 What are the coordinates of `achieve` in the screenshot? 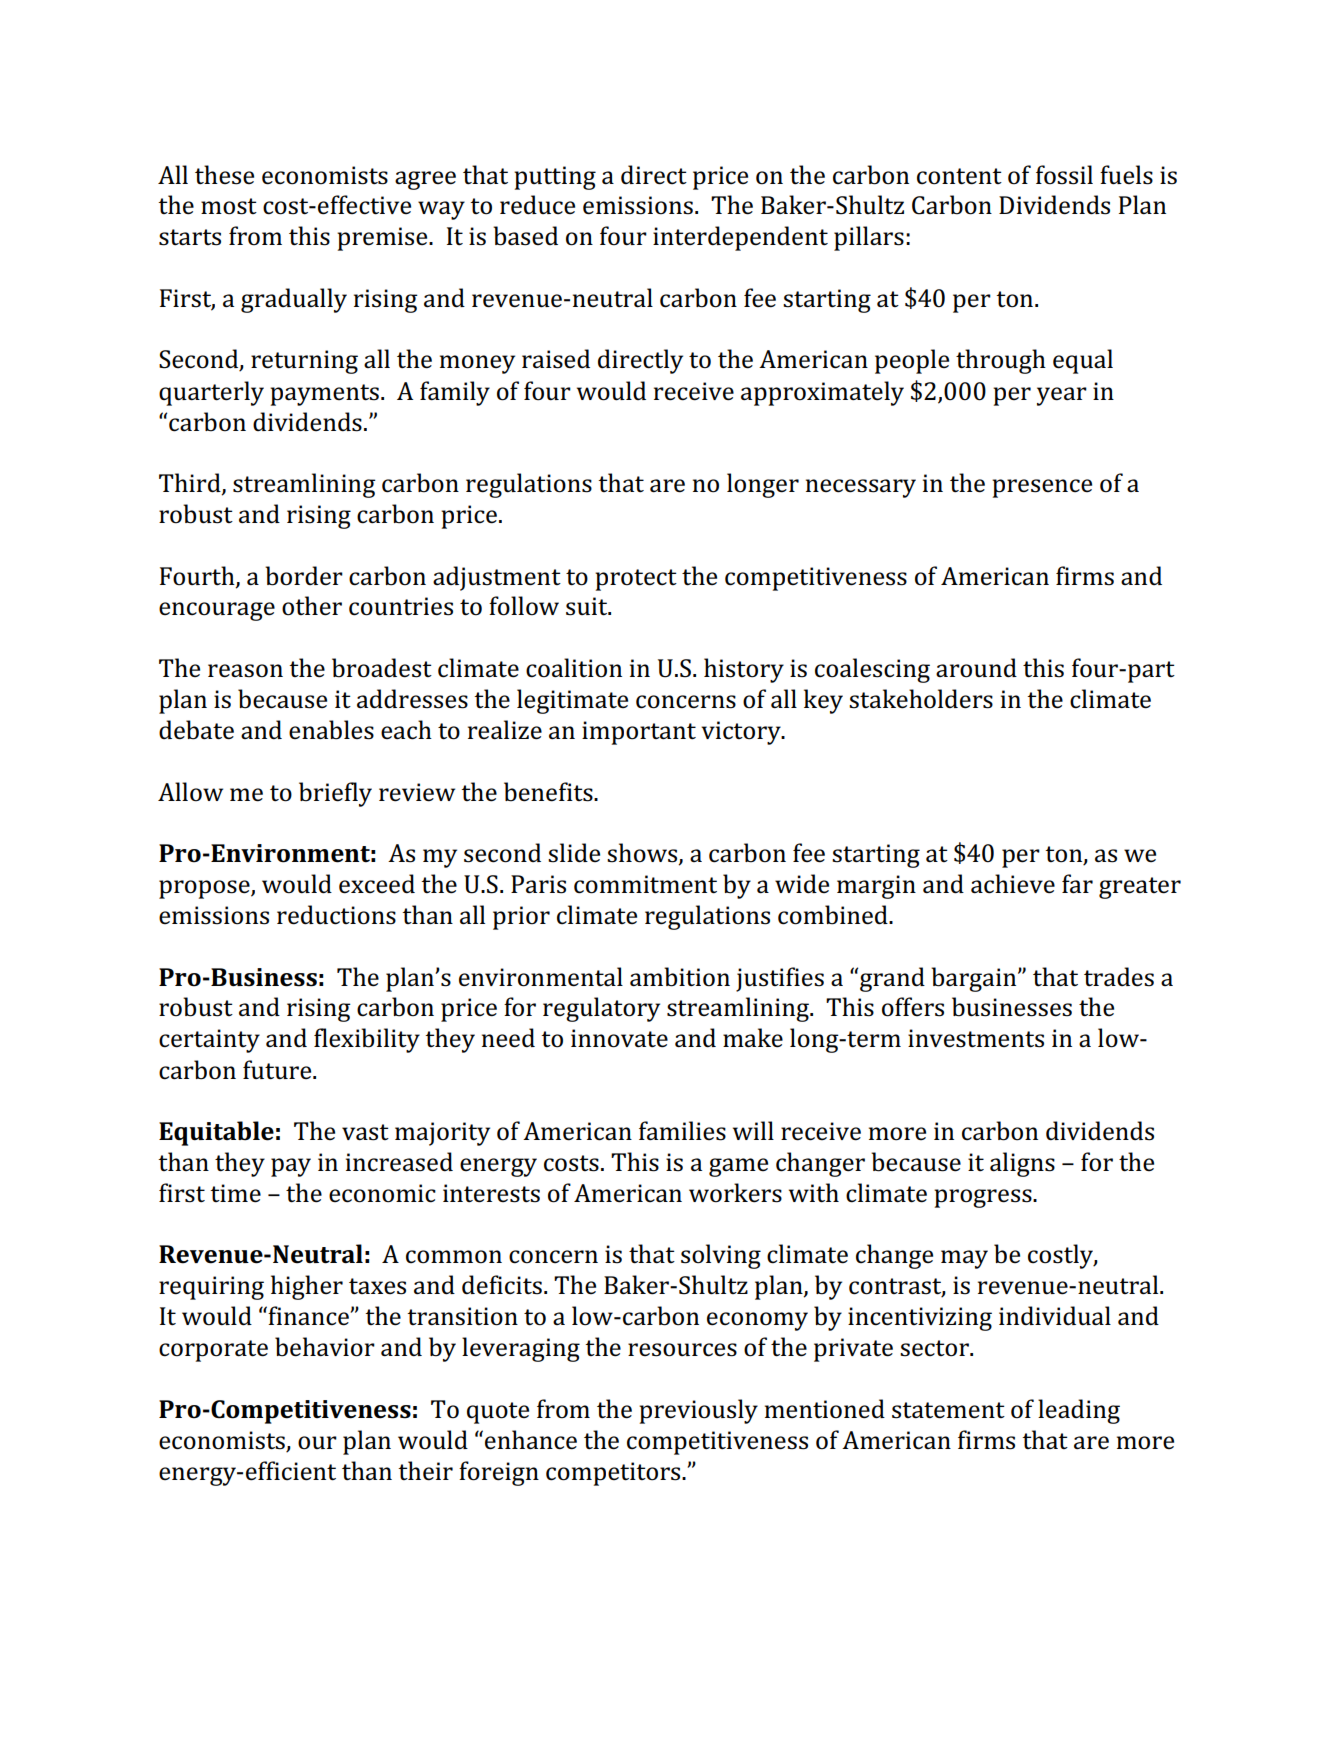 It's located at (1013, 884).
